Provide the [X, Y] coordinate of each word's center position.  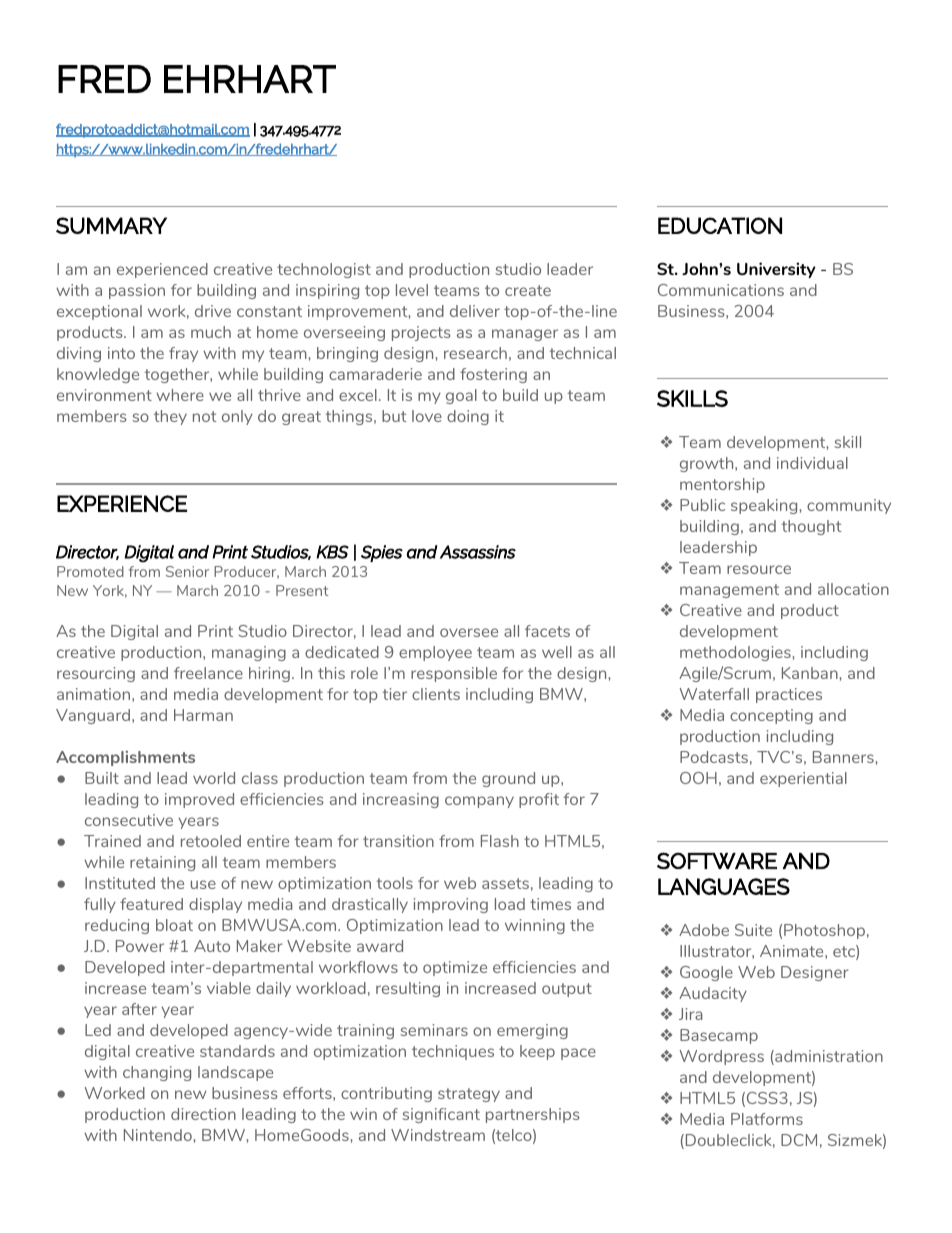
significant [441, 1115]
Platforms [767, 1119]
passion [137, 291]
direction [203, 1114]
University [776, 270]
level [412, 290]
